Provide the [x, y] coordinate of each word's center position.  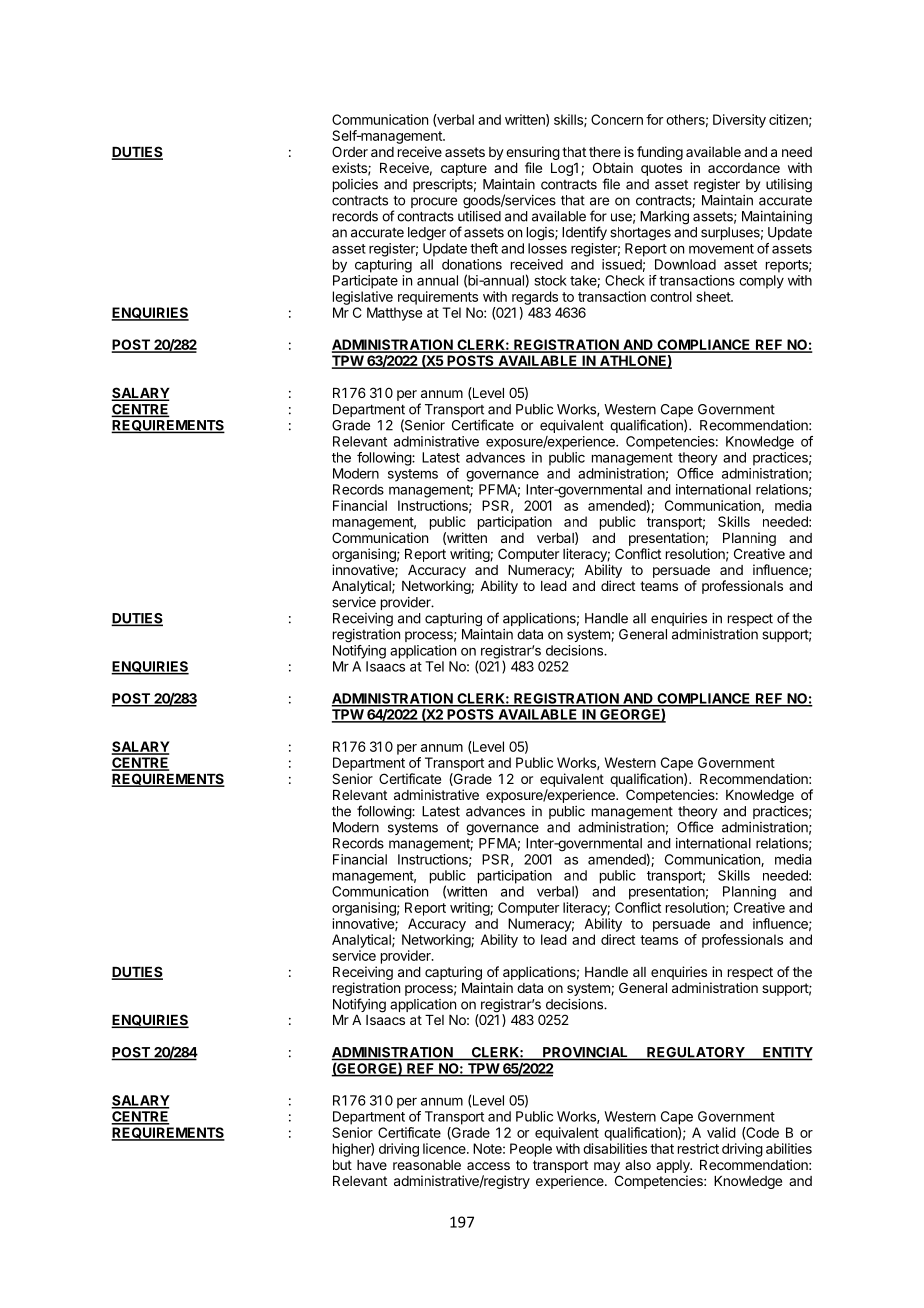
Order [350, 151]
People [531, 1150]
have [372, 1165]
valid [721, 1132]
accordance [744, 168]
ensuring [533, 153]
